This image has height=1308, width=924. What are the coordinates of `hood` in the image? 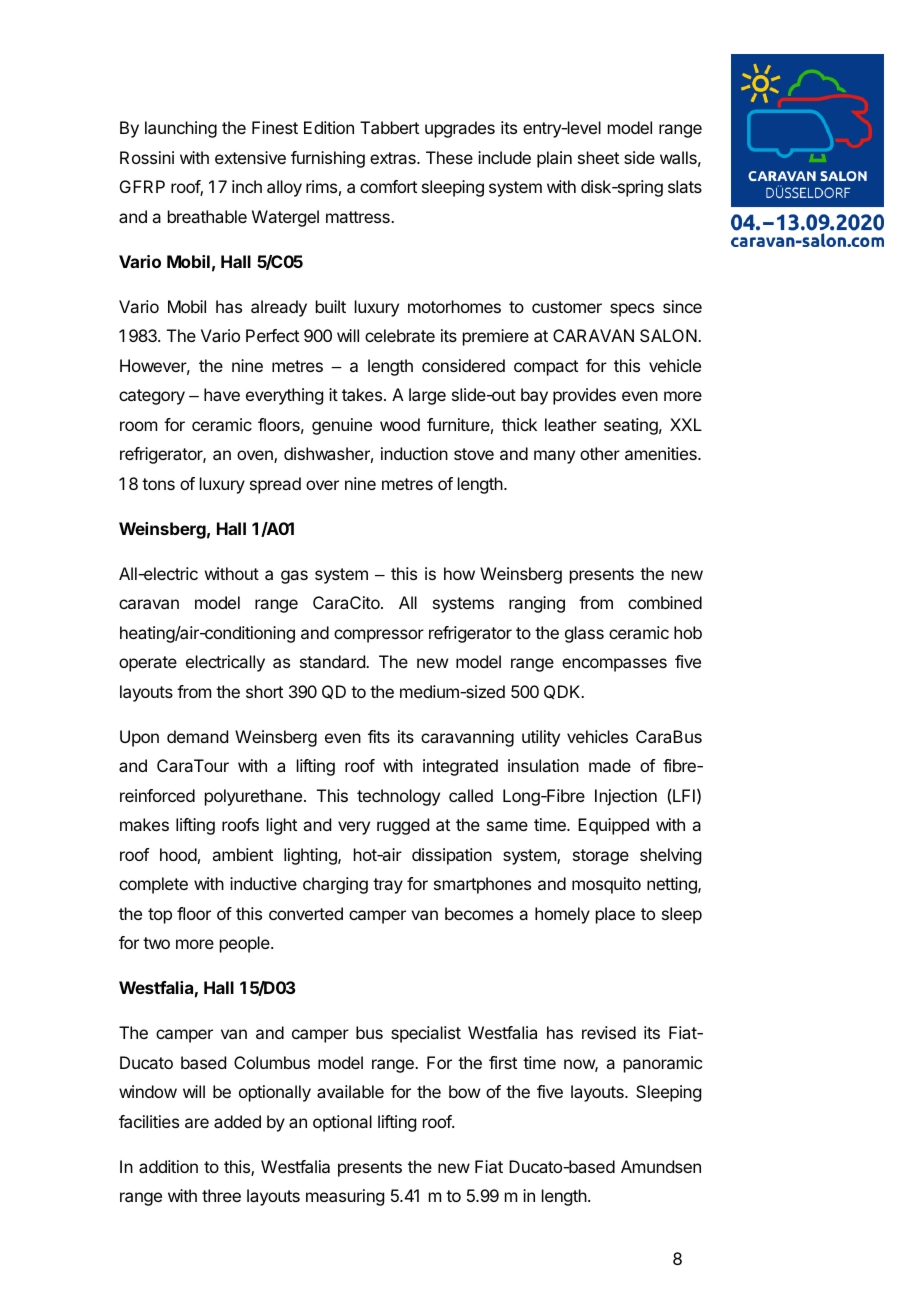 It's located at (178, 854).
